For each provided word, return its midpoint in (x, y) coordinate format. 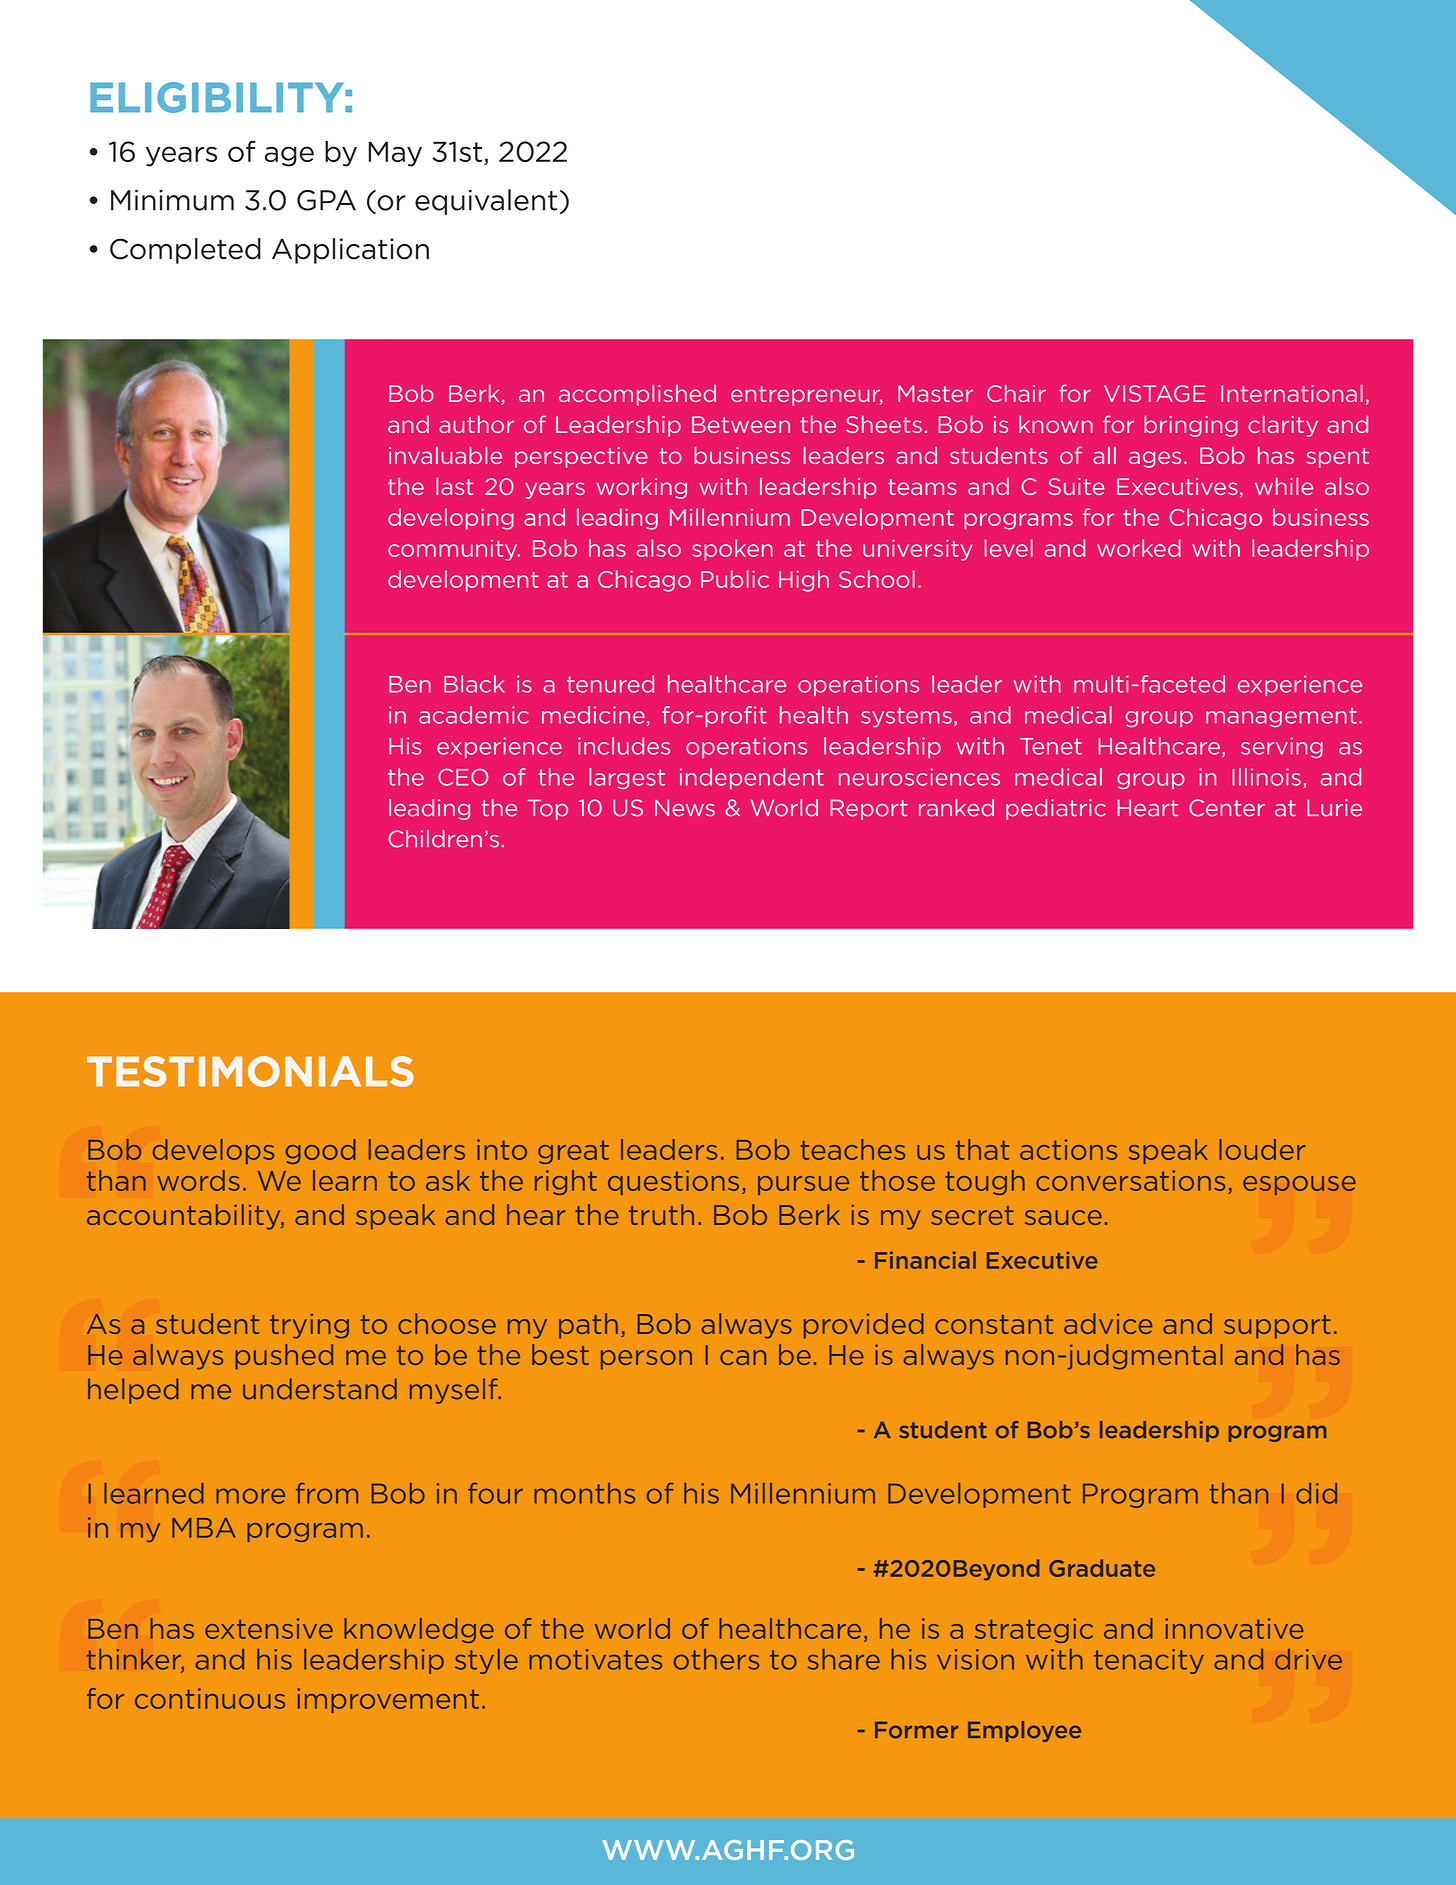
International (1292, 393)
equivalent (486, 202)
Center (1227, 808)
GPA (326, 200)
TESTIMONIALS (250, 1071)
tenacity (1149, 1661)
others (716, 1659)
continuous (210, 1698)
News (685, 808)
